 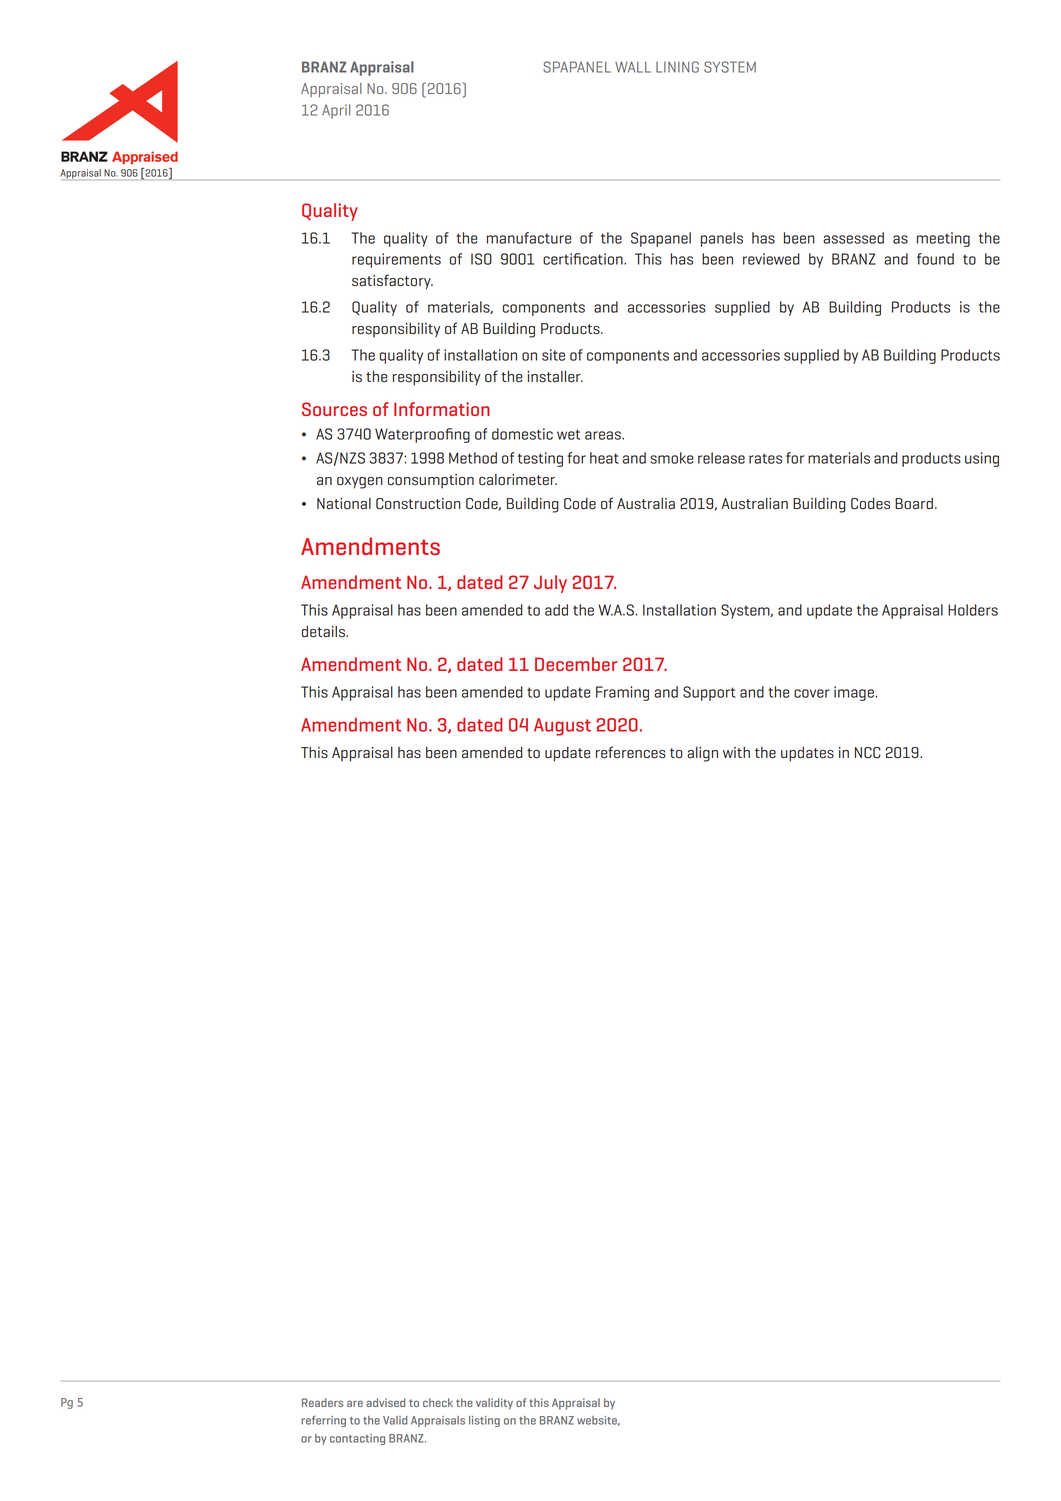 I want to click on align, so click(x=702, y=754).
